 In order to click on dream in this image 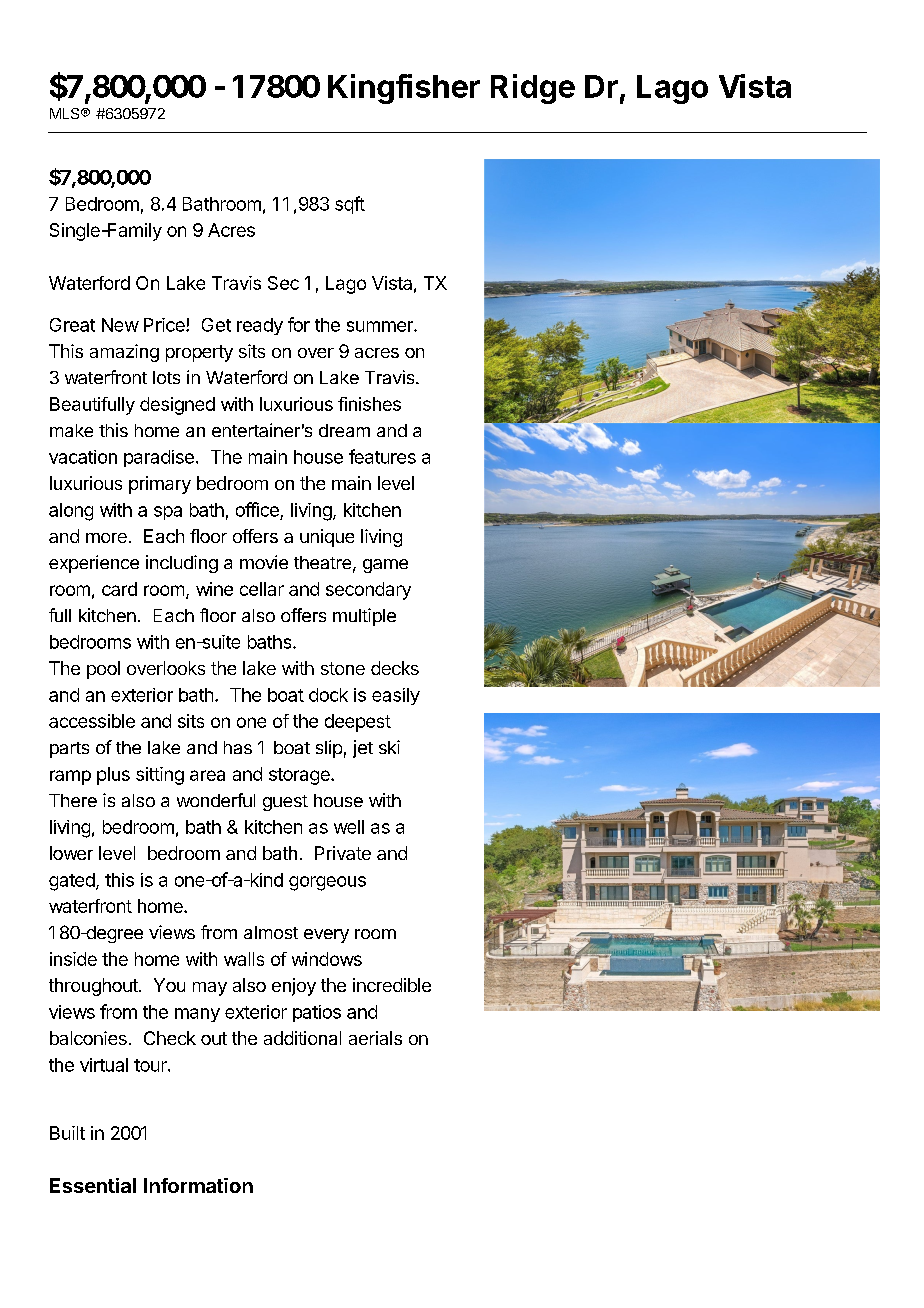, I will do `click(344, 430)`.
